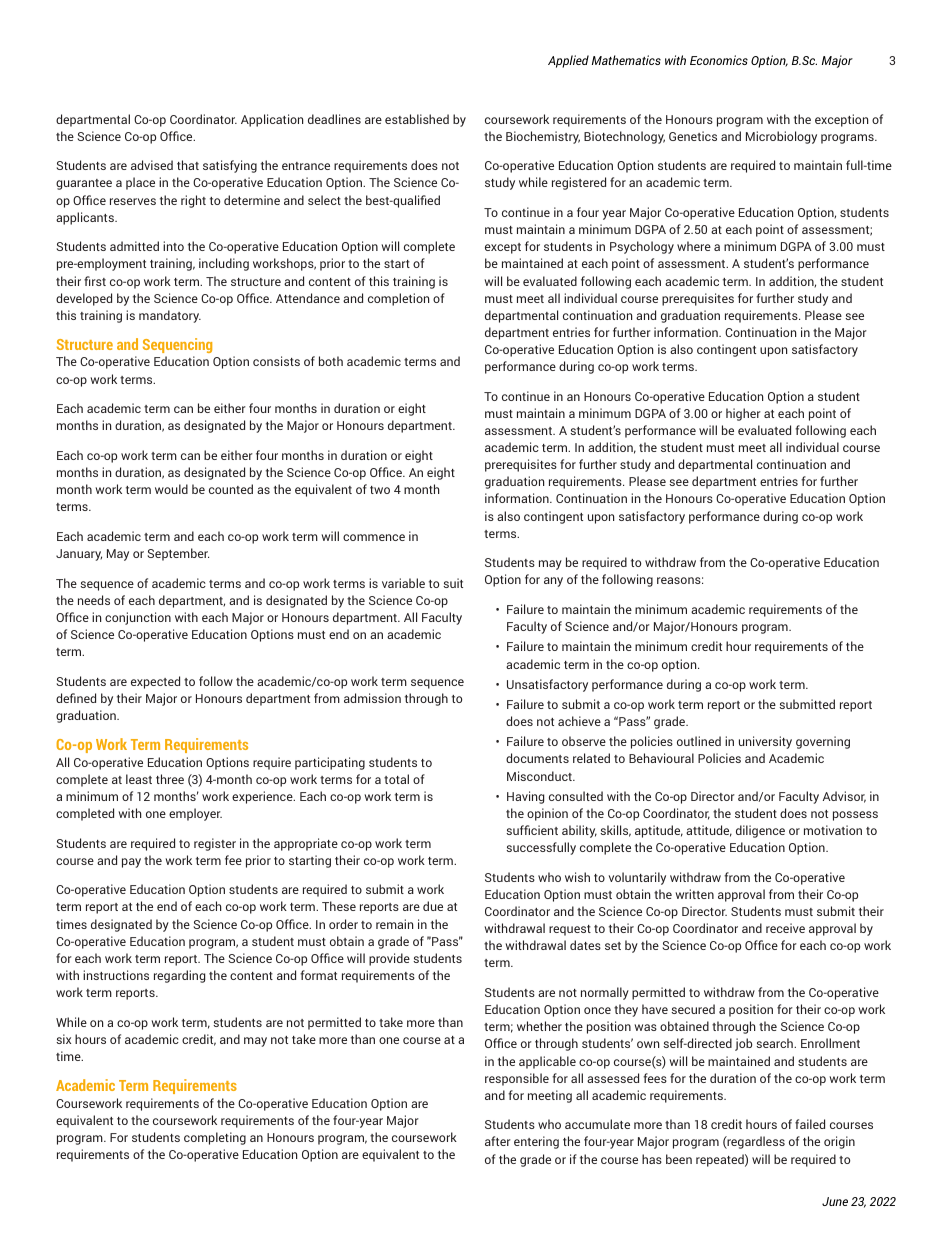 This screenshot has height=1233, width=952. I want to click on completing, so click(215, 1138).
